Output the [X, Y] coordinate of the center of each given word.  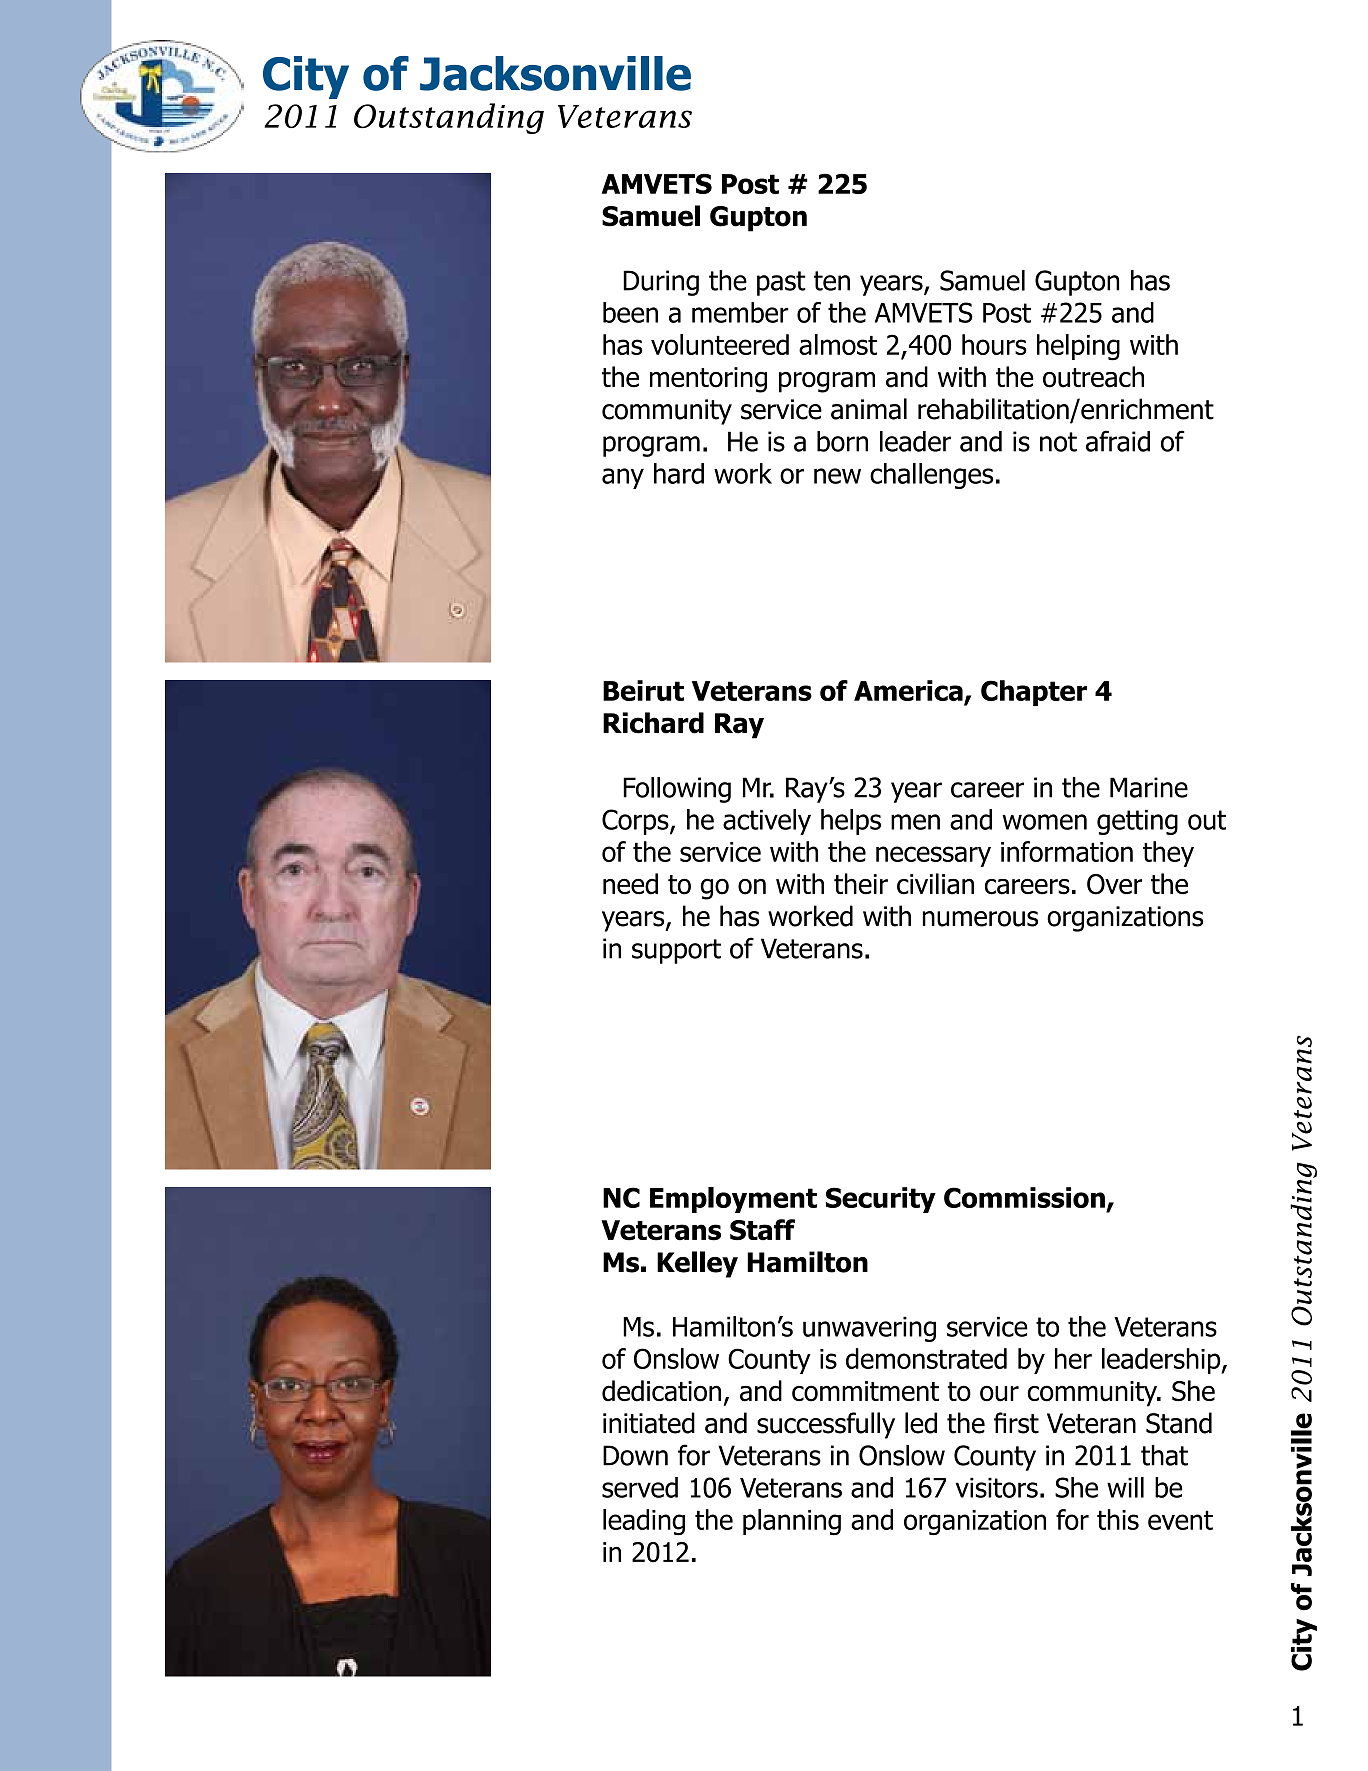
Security [881, 1200]
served [640, 1487]
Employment [733, 1200]
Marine [1149, 787]
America [909, 692]
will [1125, 1487]
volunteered [720, 344]
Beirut [643, 690]
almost [838, 344]
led [921, 1423]
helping [1078, 347]
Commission [1024, 1197]
